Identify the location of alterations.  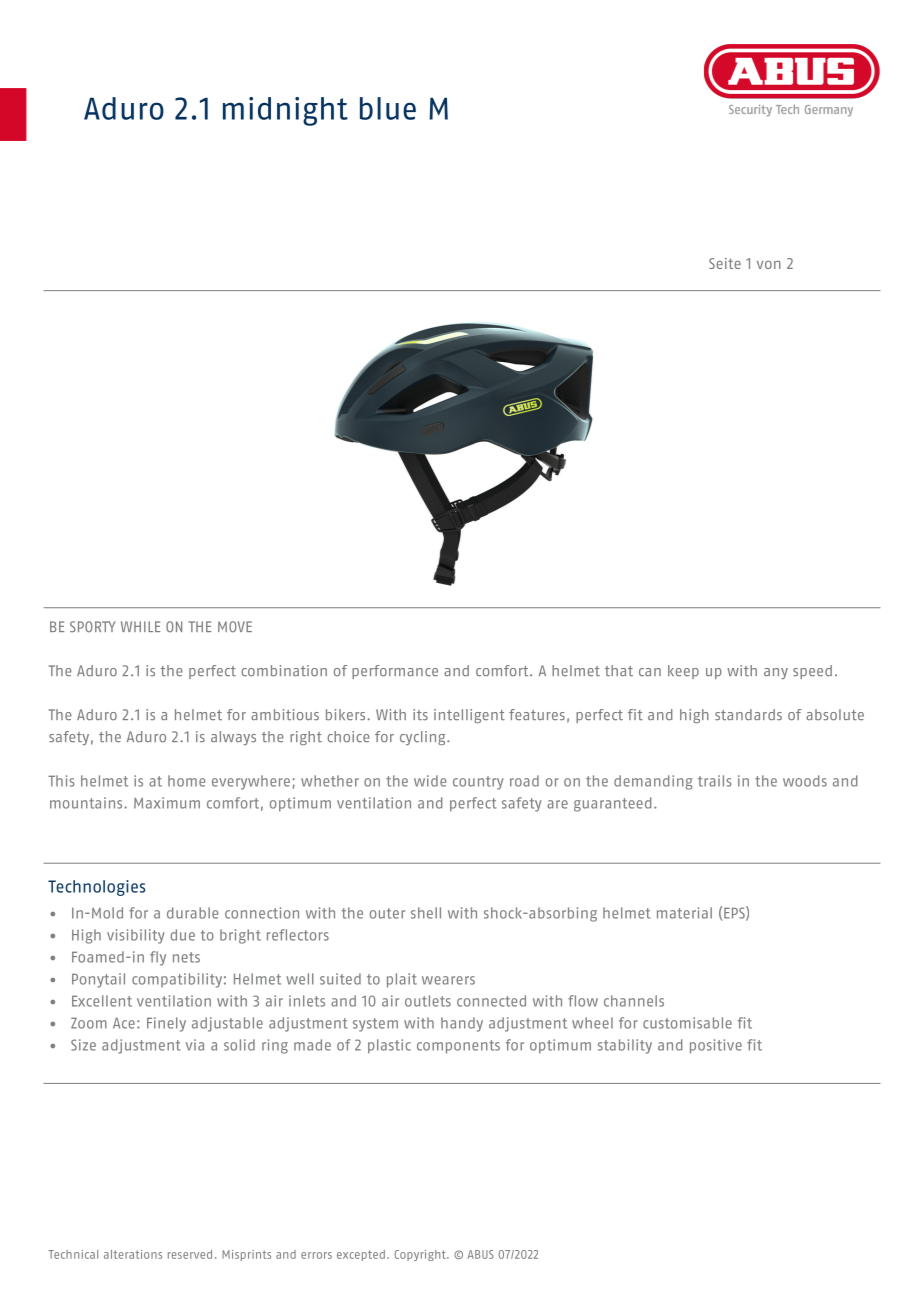
(133, 1254).
